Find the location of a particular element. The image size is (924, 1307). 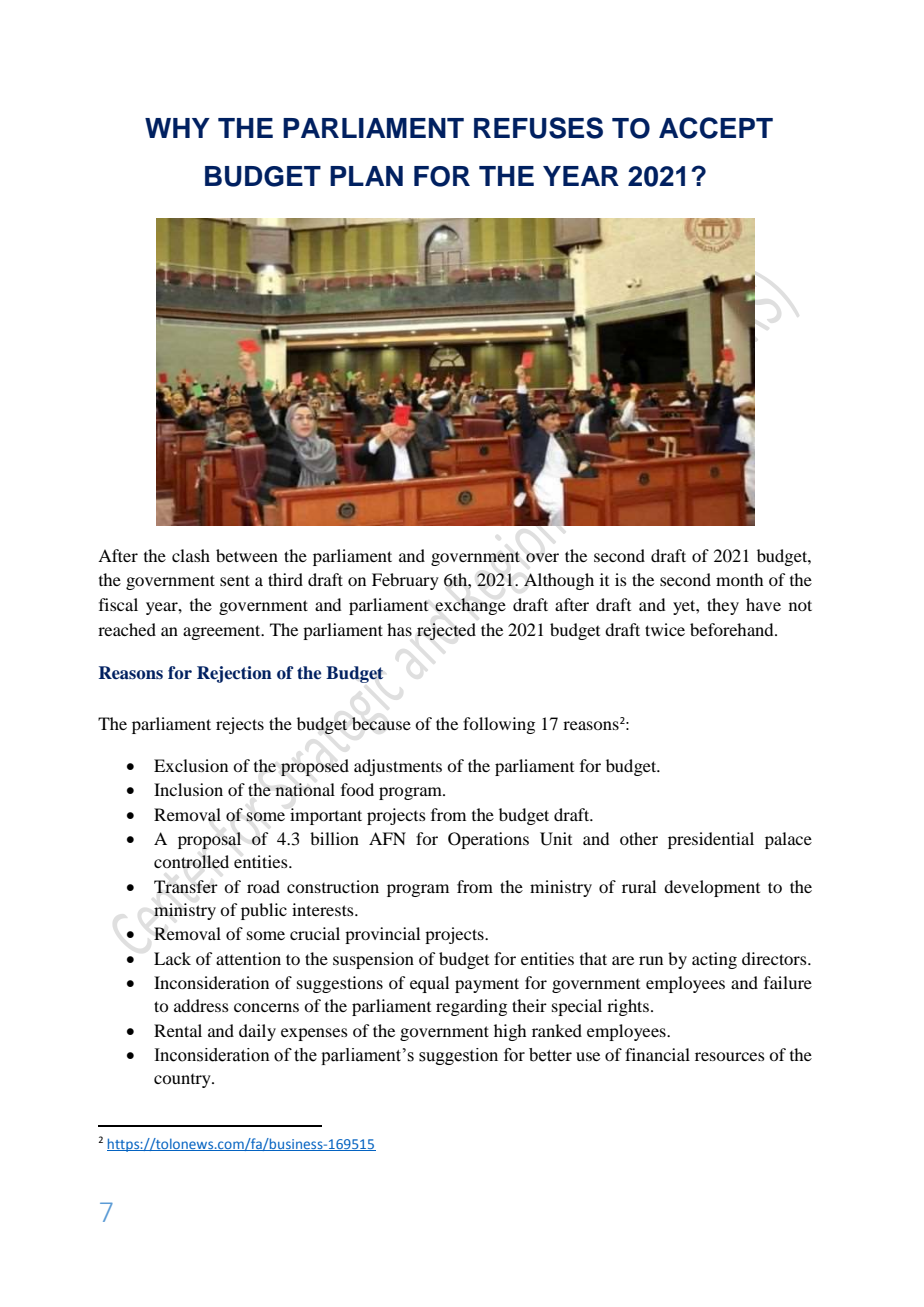

exchange is located at coordinates (470, 606).
